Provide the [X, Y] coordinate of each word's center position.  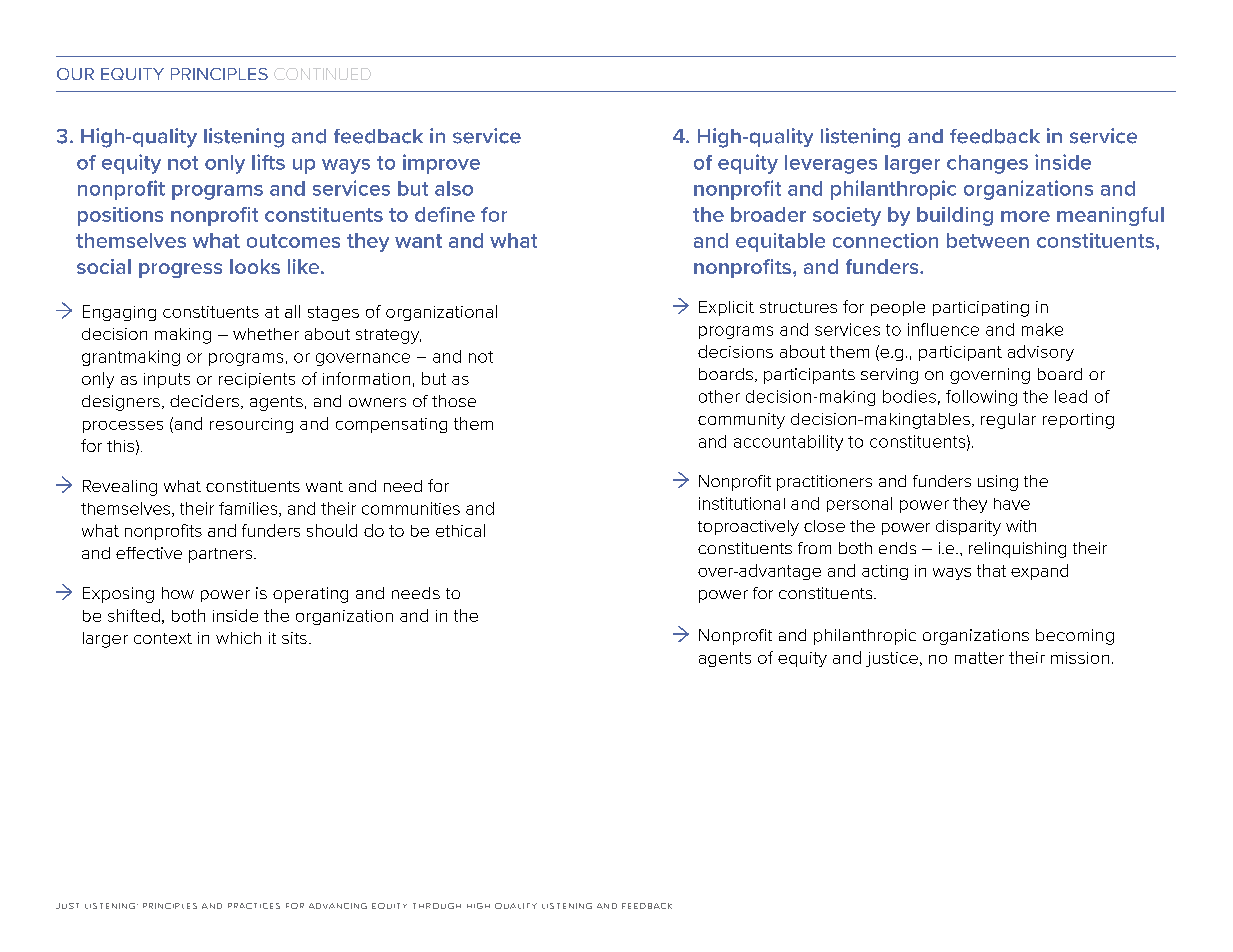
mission [1080, 658]
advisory [1041, 353]
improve [441, 164]
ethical [460, 530]
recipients [257, 380]
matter [979, 658]
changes [987, 164]
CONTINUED [322, 74]
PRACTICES [254, 906]
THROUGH [437, 906]
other [719, 396]
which [238, 638]
